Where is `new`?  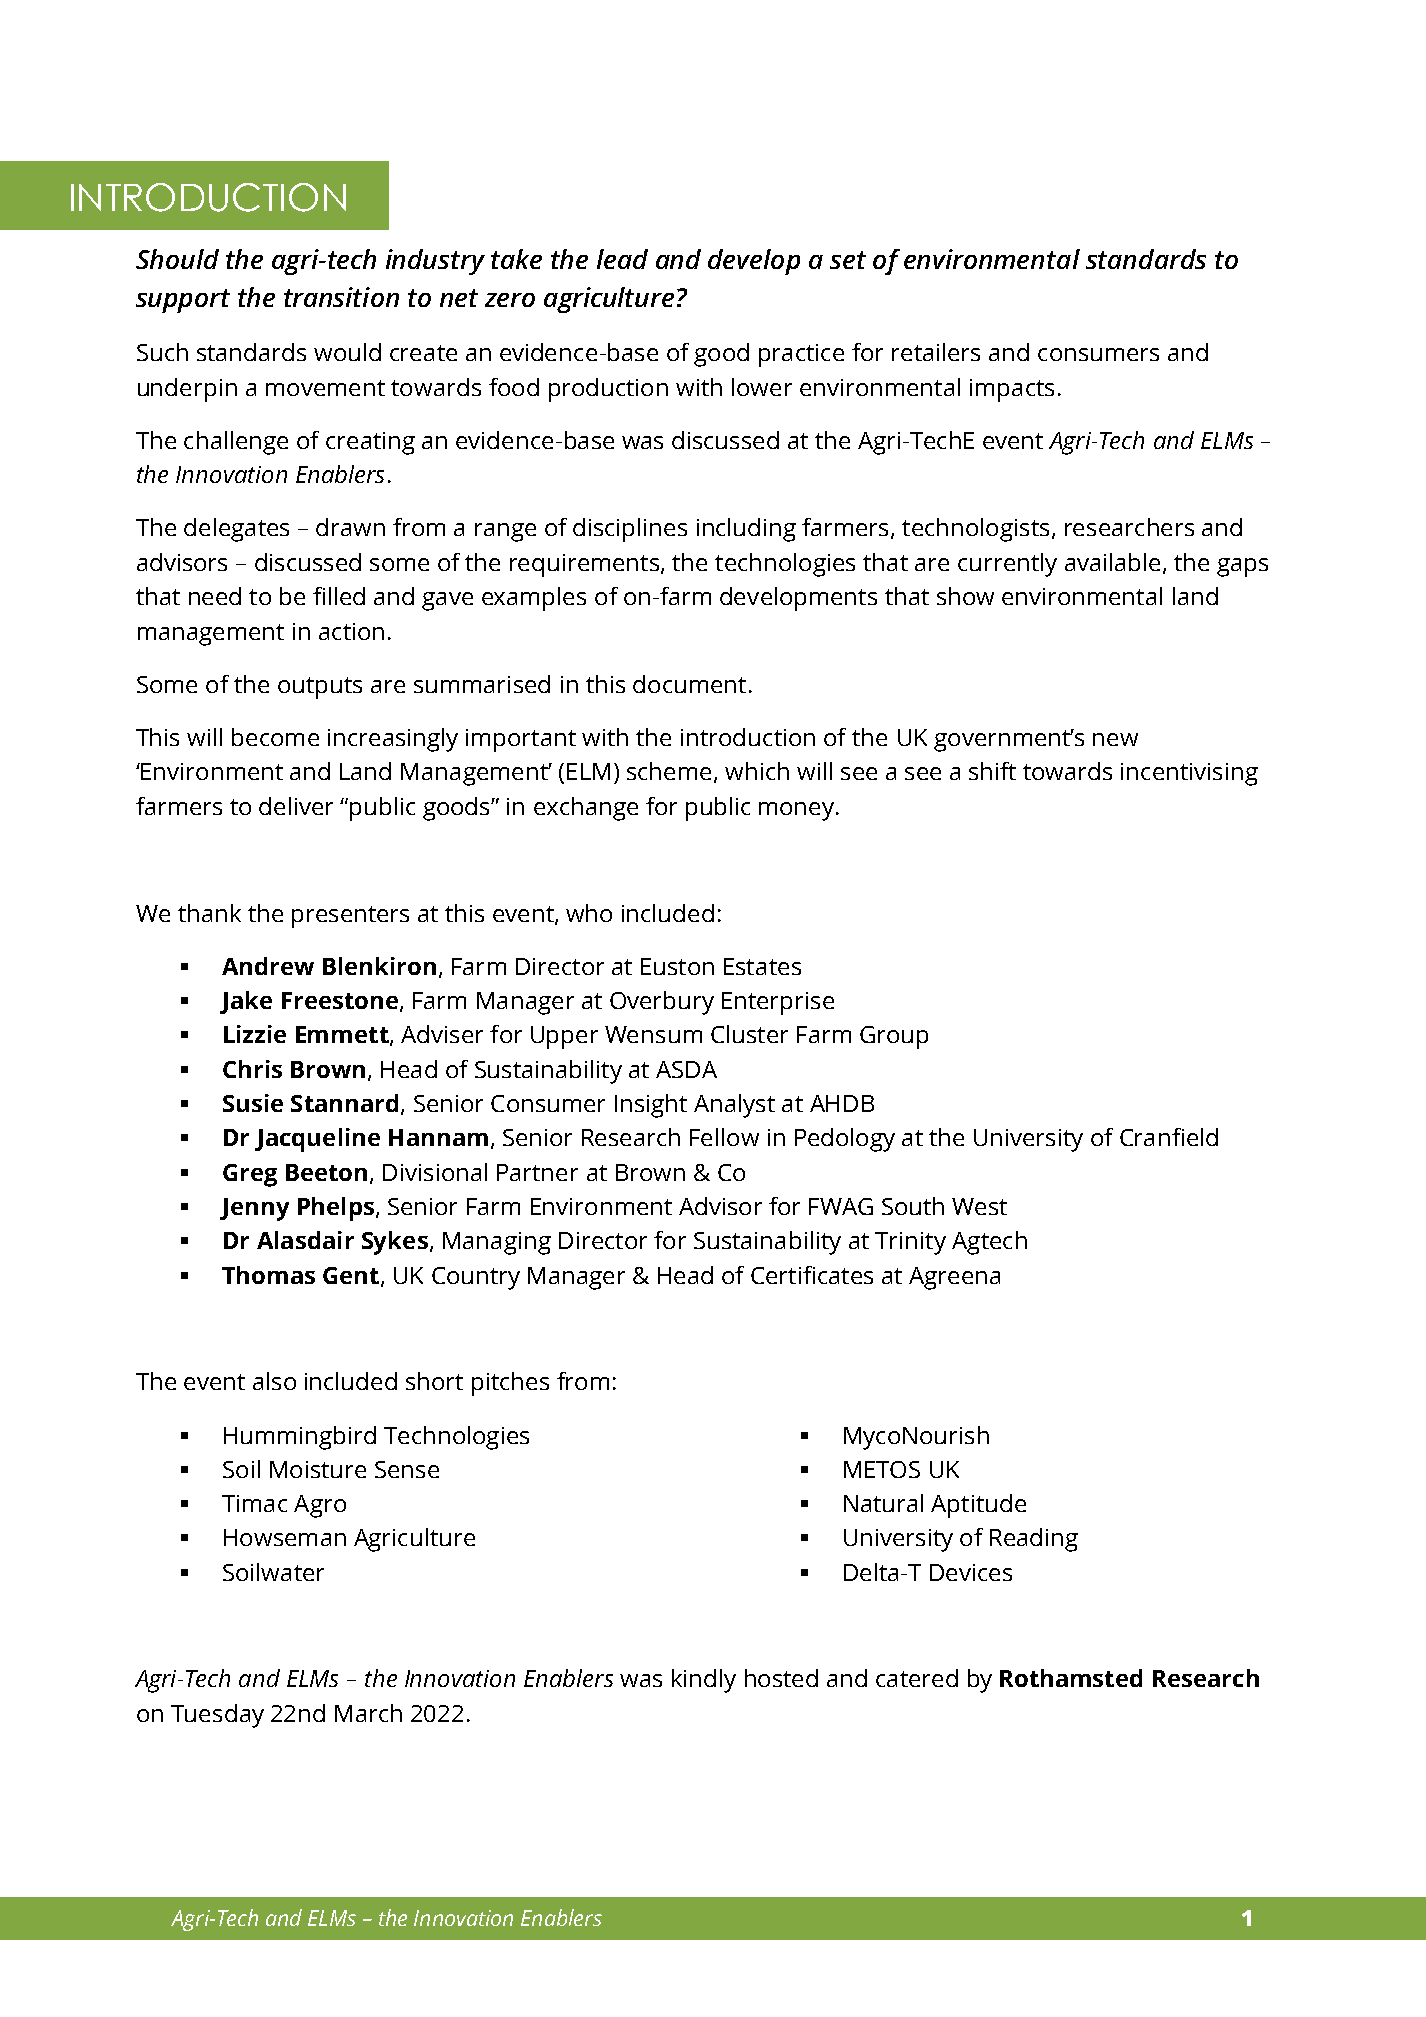
new is located at coordinates (1115, 739).
